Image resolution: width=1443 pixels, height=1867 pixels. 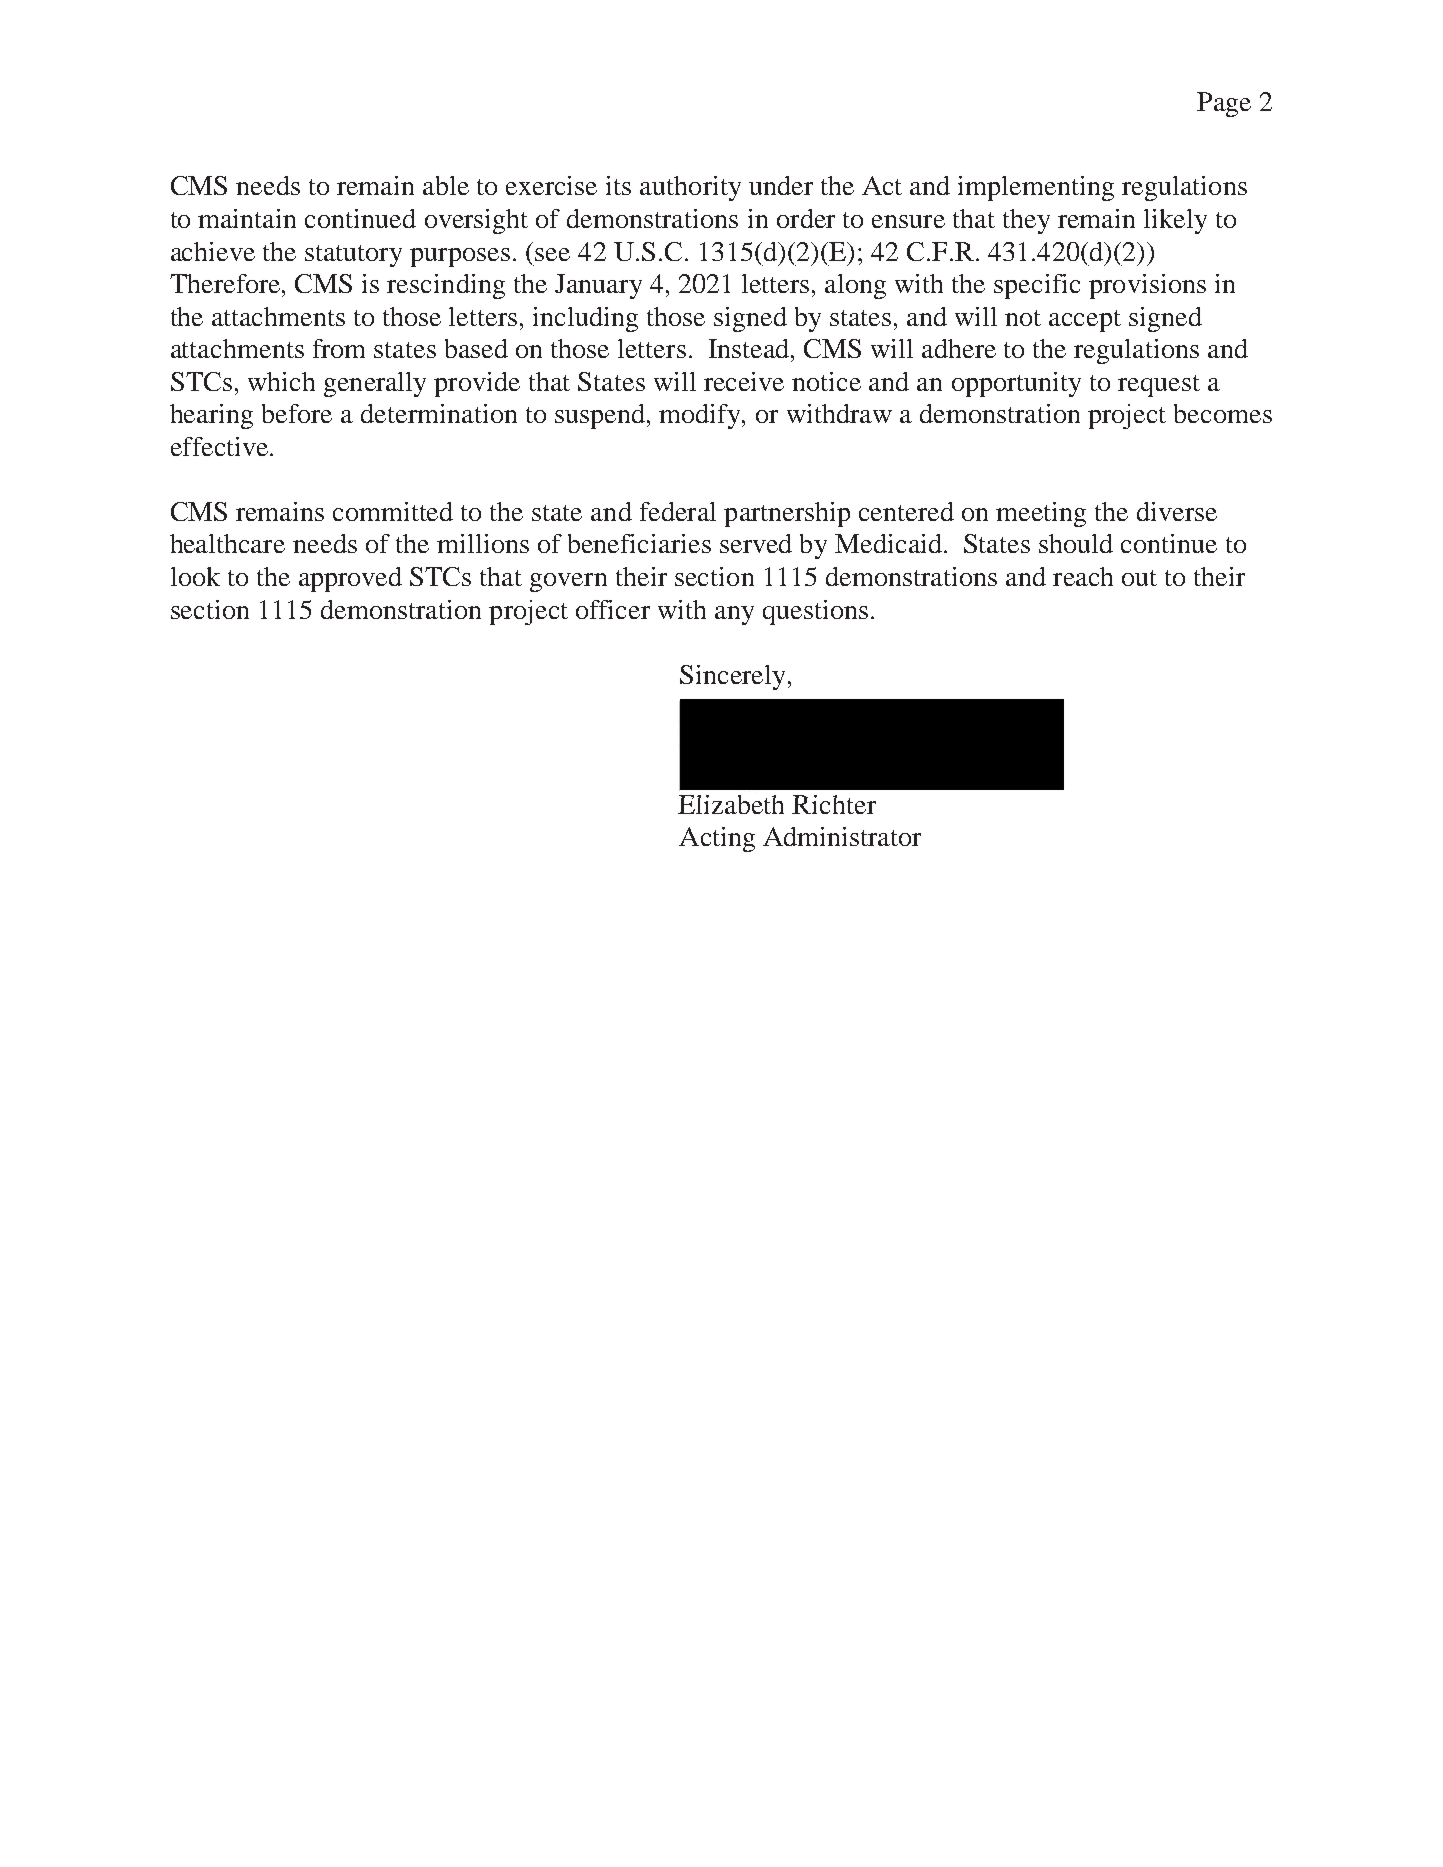 I want to click on Page, so click(x=1224, y=104).
